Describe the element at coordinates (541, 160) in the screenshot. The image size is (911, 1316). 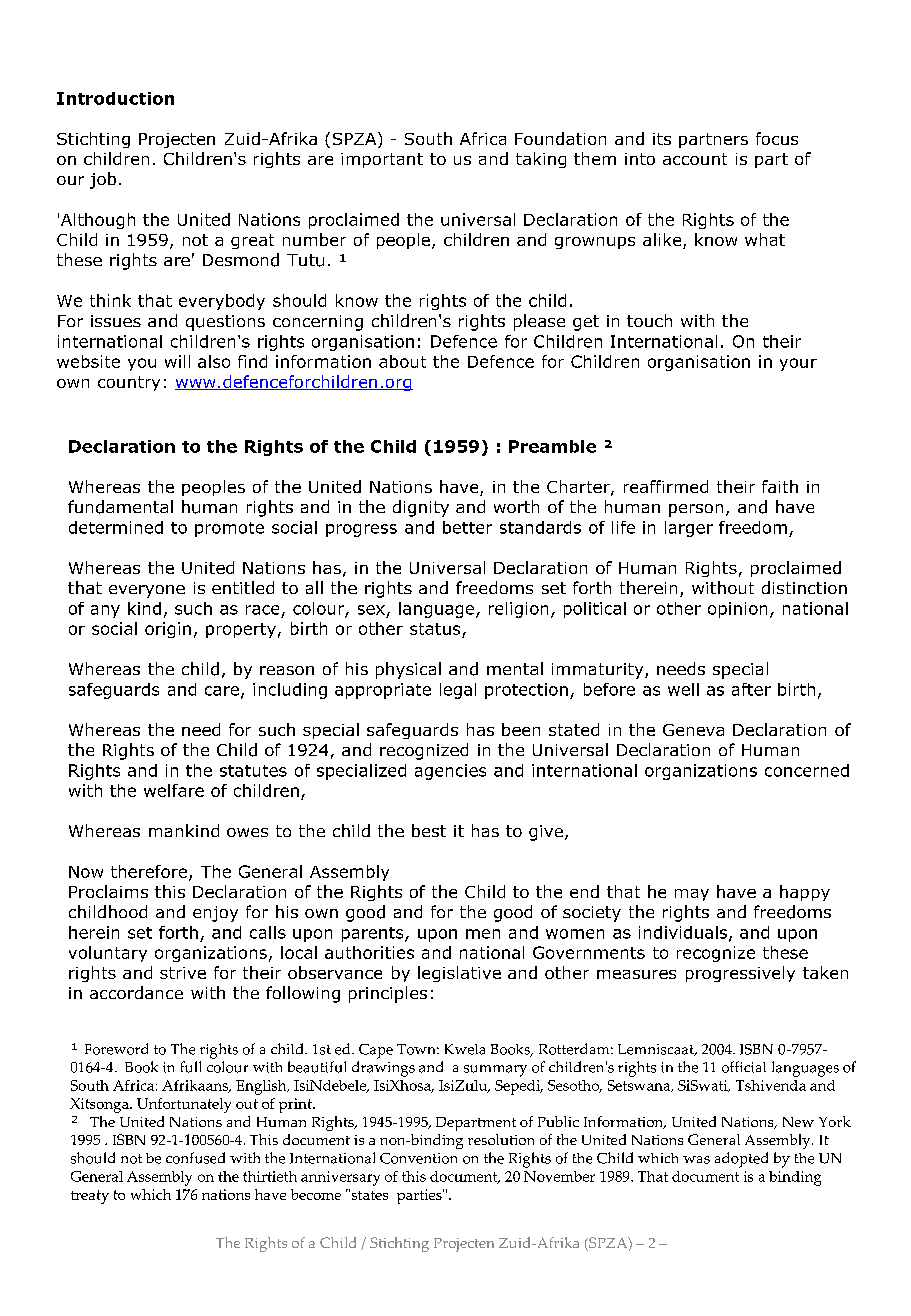
I see `taking` at that location.
